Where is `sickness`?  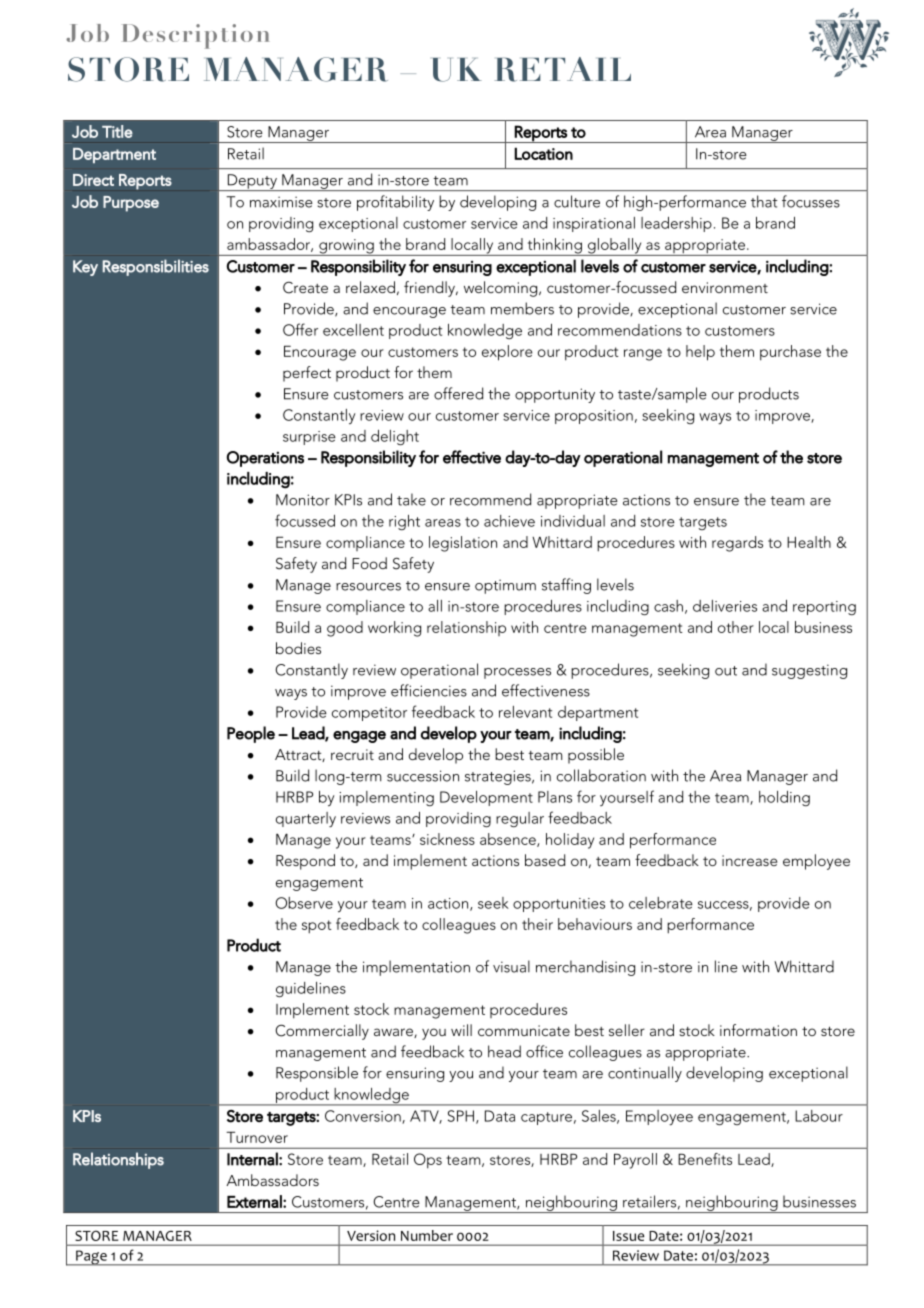 sickness is located at coordinates (447, 839).
